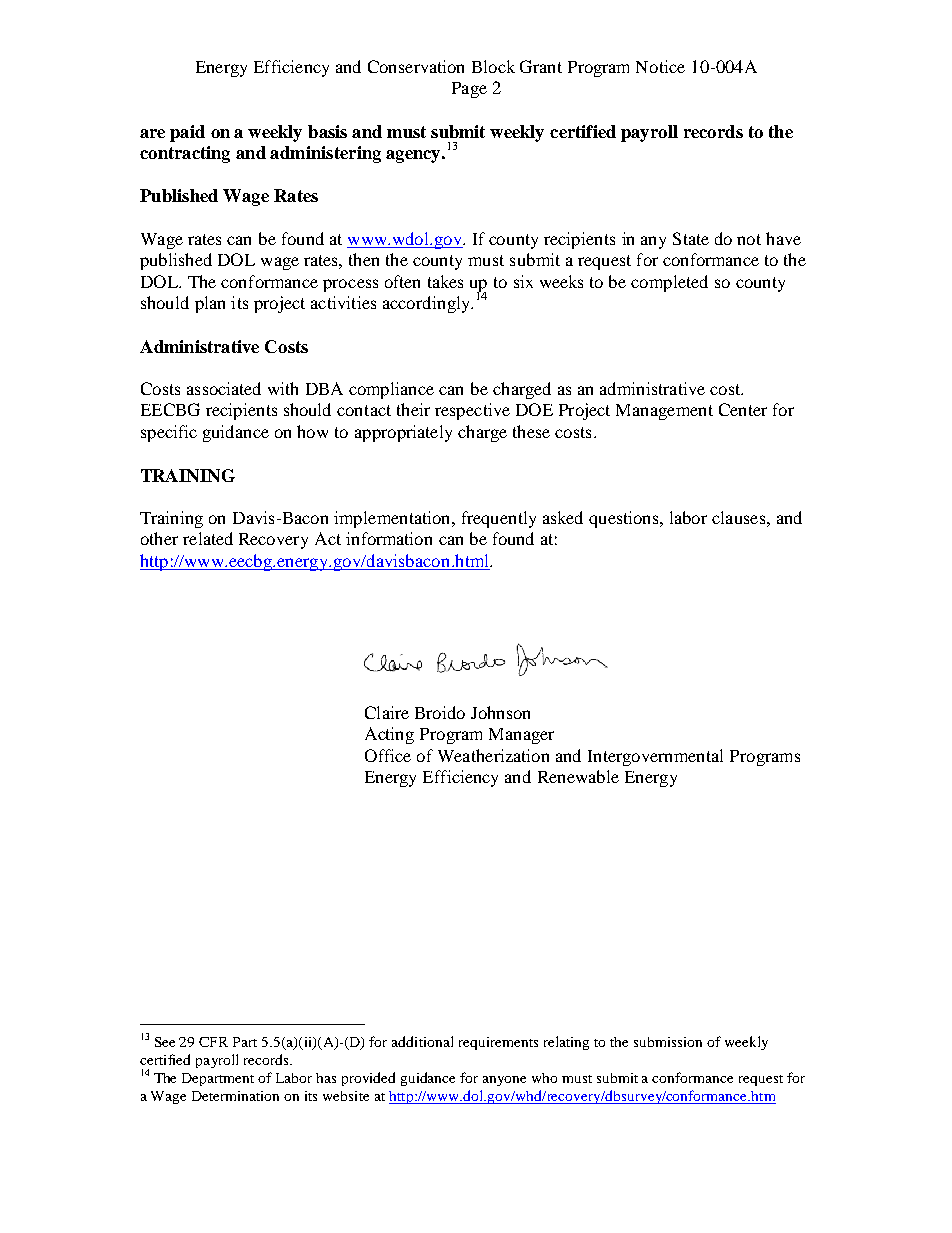 This image has height=1233, width=952. I want to click on associated, so click(224, 388).
